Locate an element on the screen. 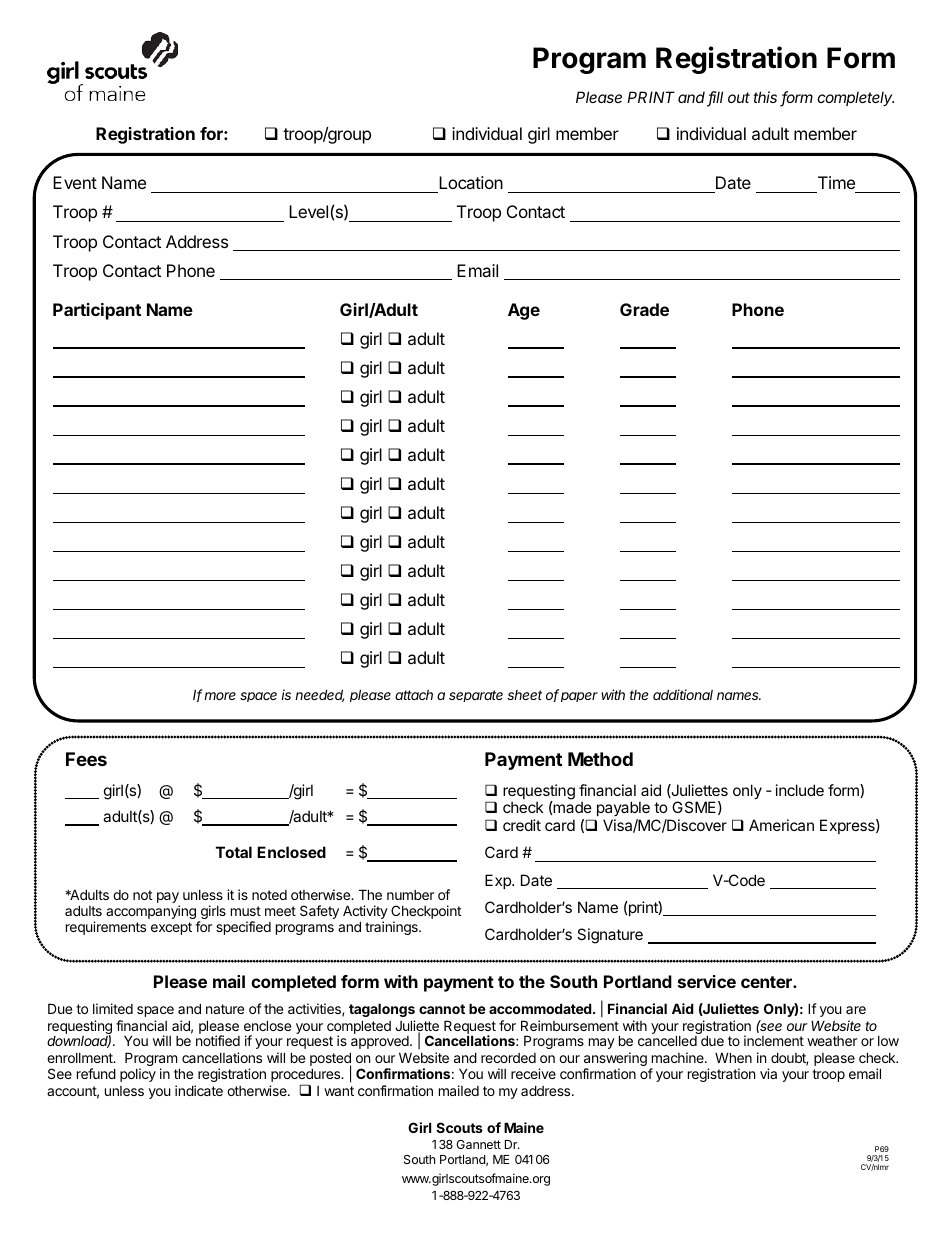  additional is located at coordinates (683, 694).
